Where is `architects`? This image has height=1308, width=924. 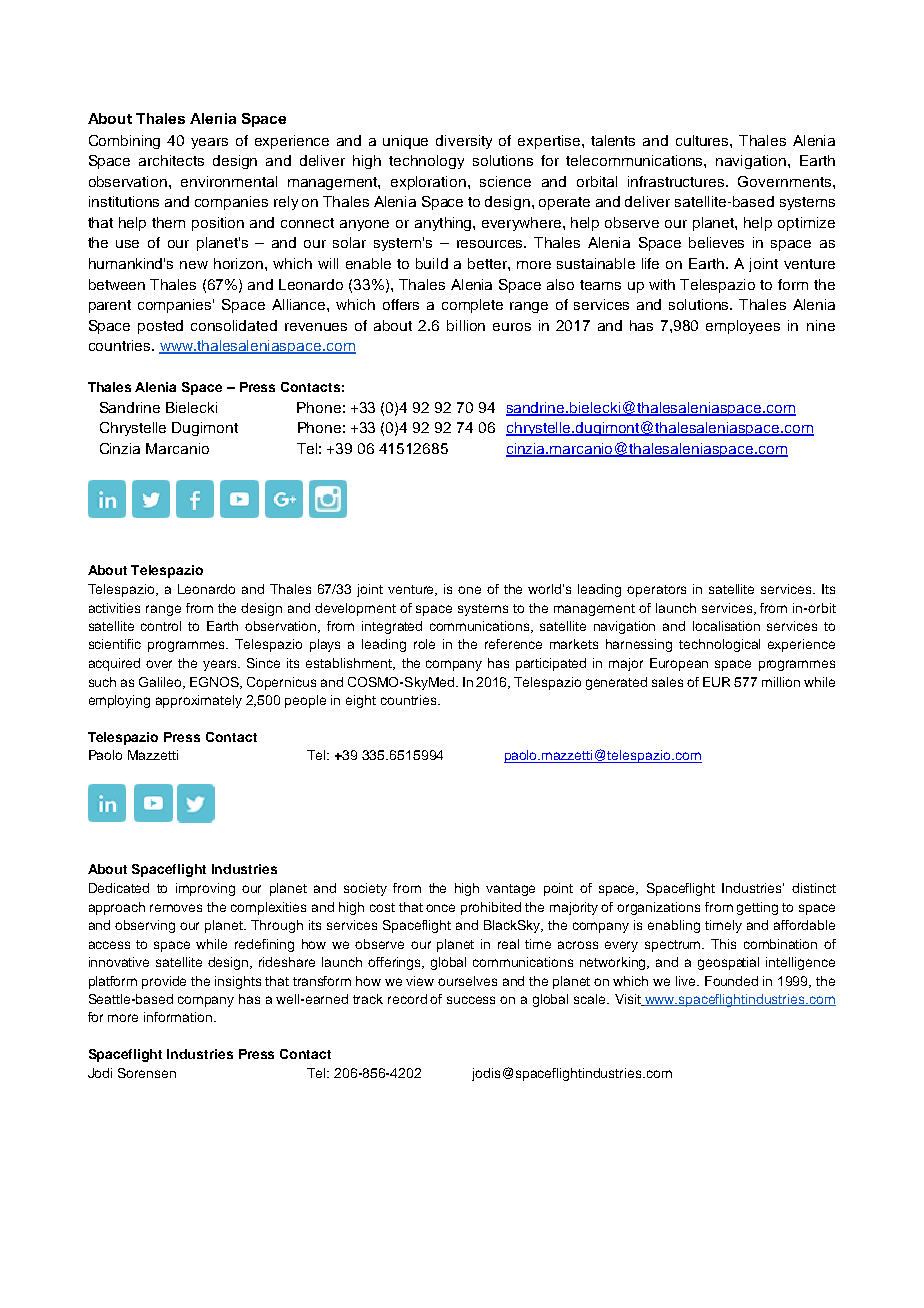
architects is located at coordinates (171, 160).
